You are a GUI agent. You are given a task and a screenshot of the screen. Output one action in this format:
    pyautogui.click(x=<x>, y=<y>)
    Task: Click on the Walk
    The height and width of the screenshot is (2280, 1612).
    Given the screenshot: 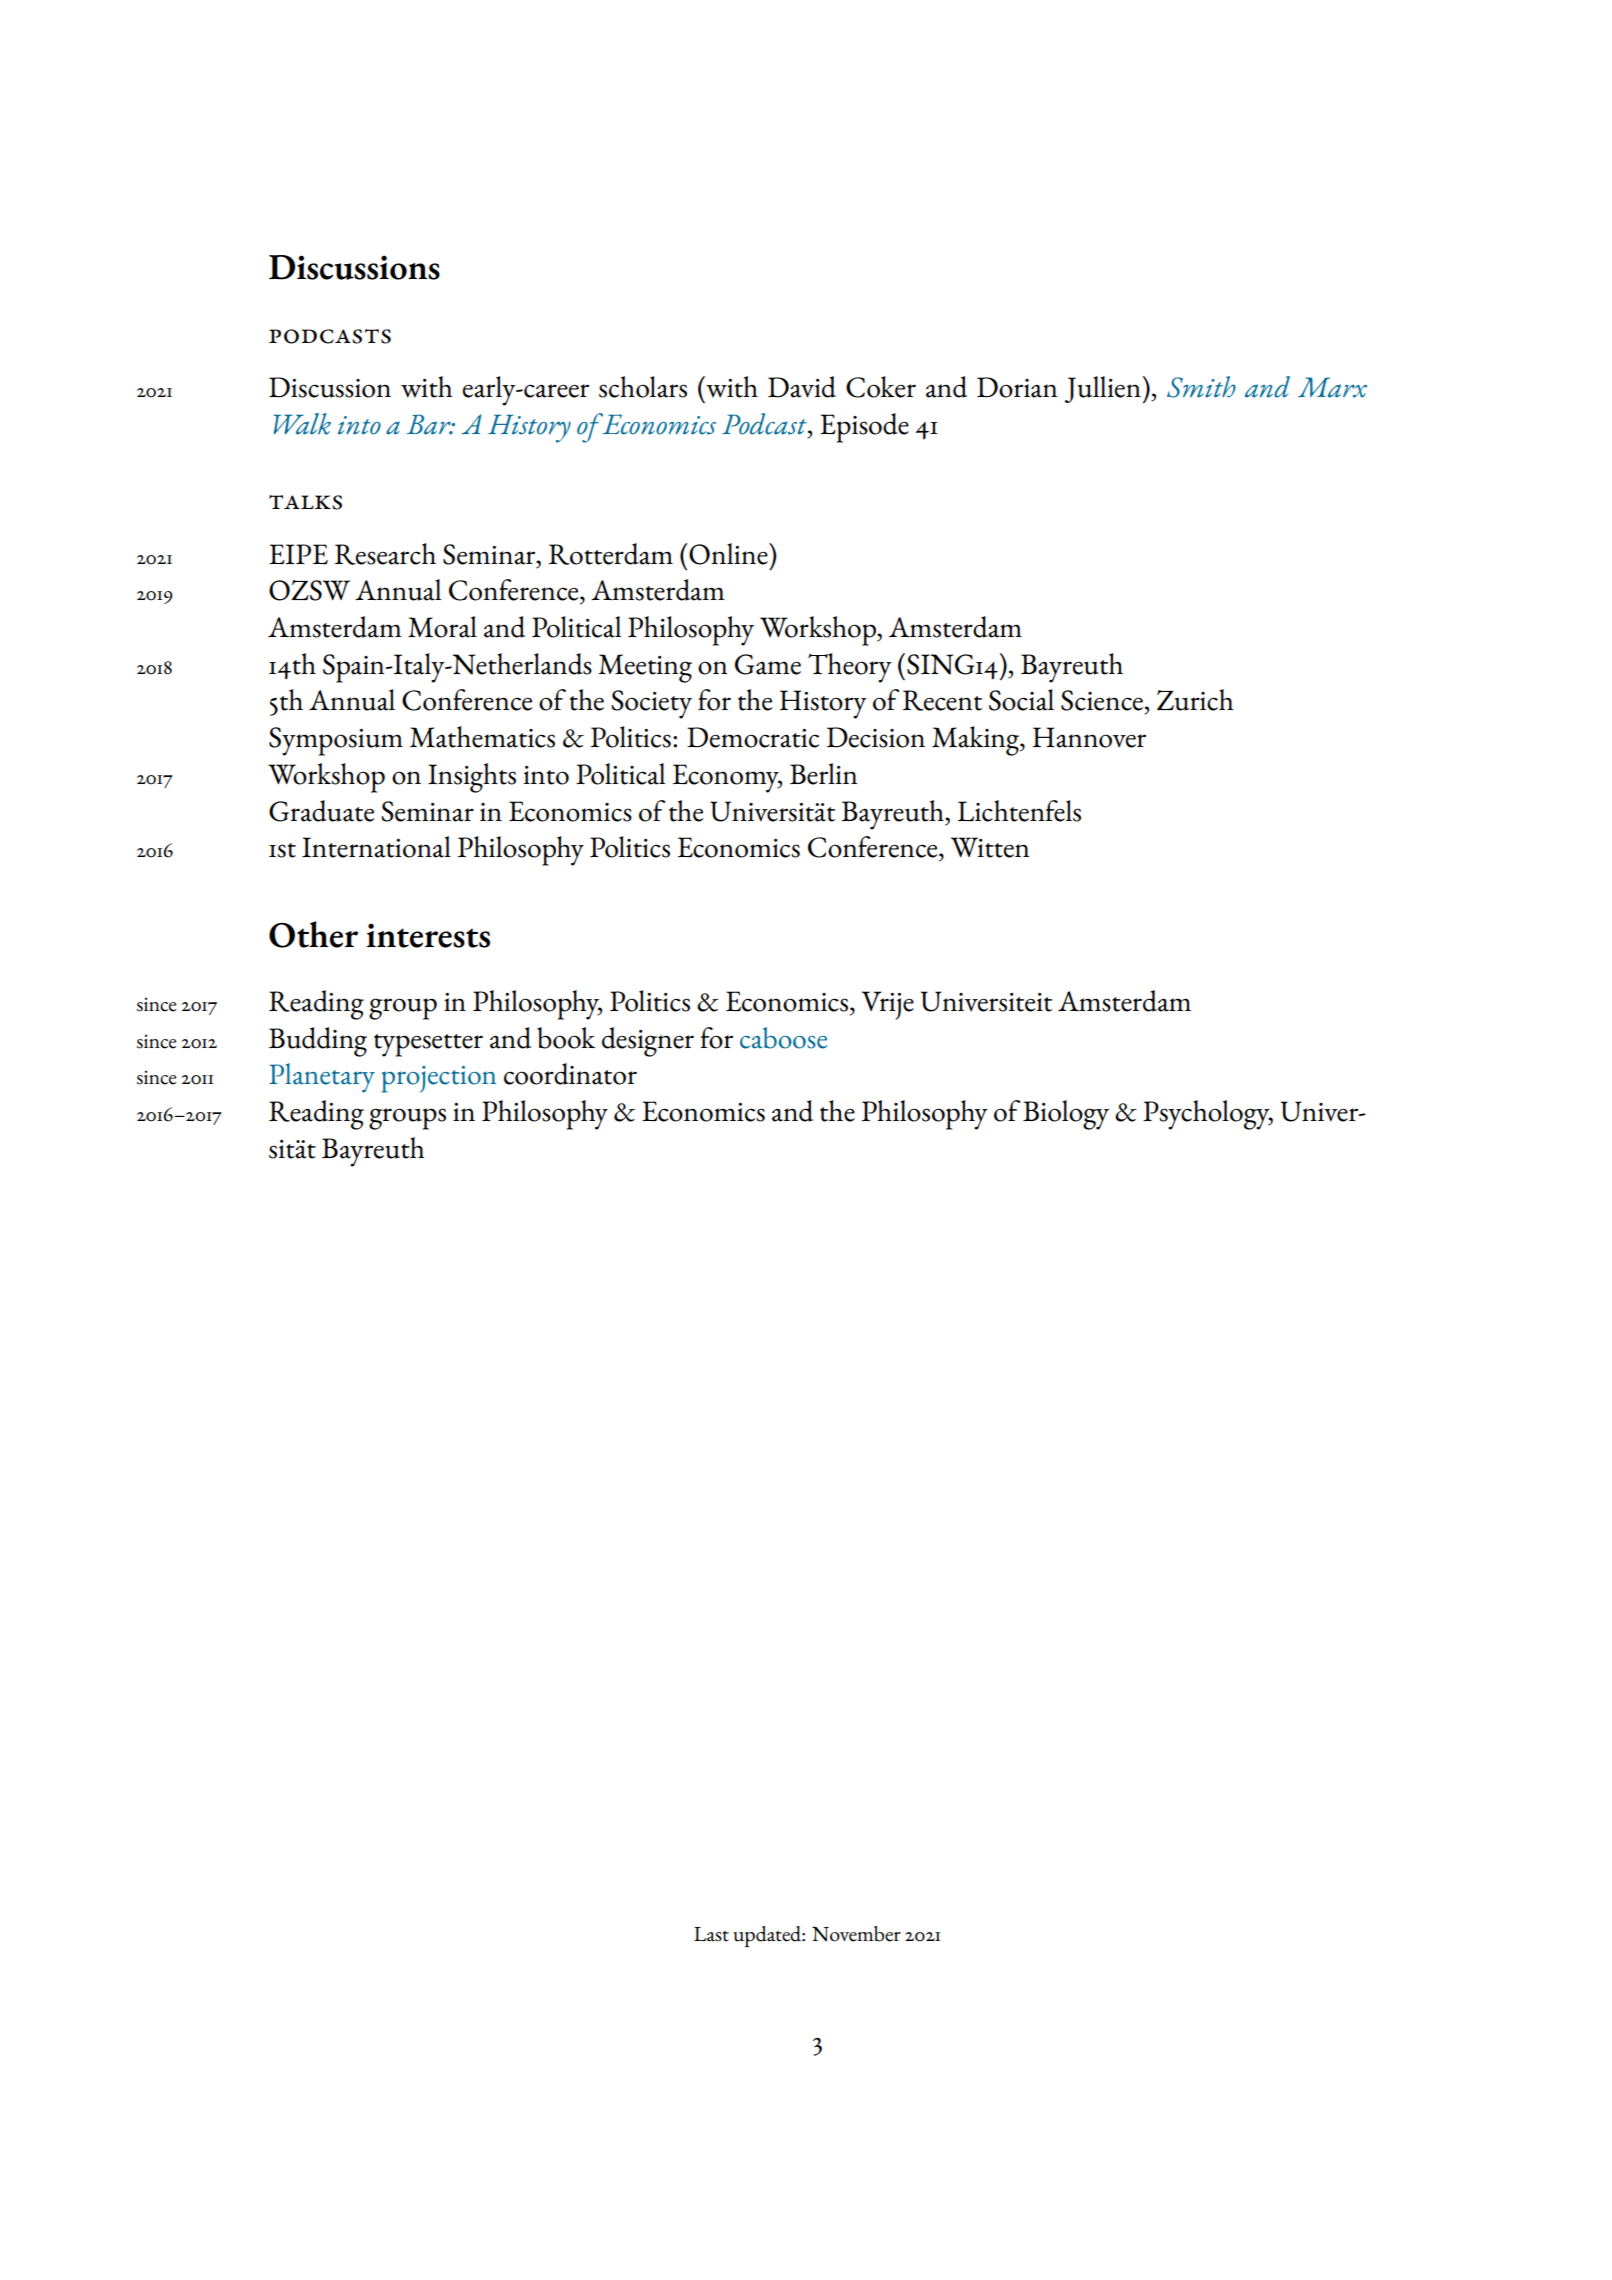 What is the action you would take?
    pyautogui.click(x=302, y=424)
